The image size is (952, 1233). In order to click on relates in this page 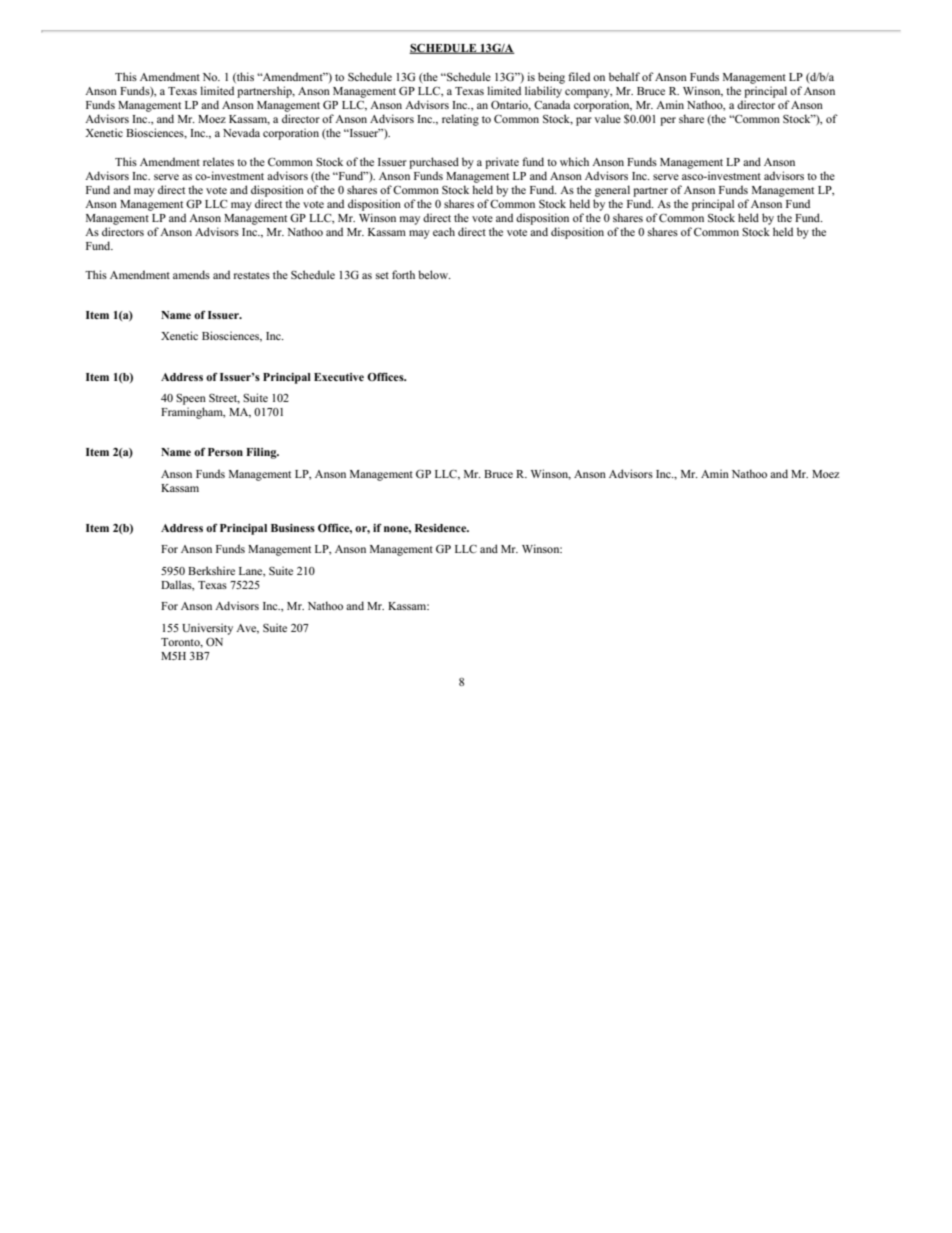, I will do `click(218, 161)`.
